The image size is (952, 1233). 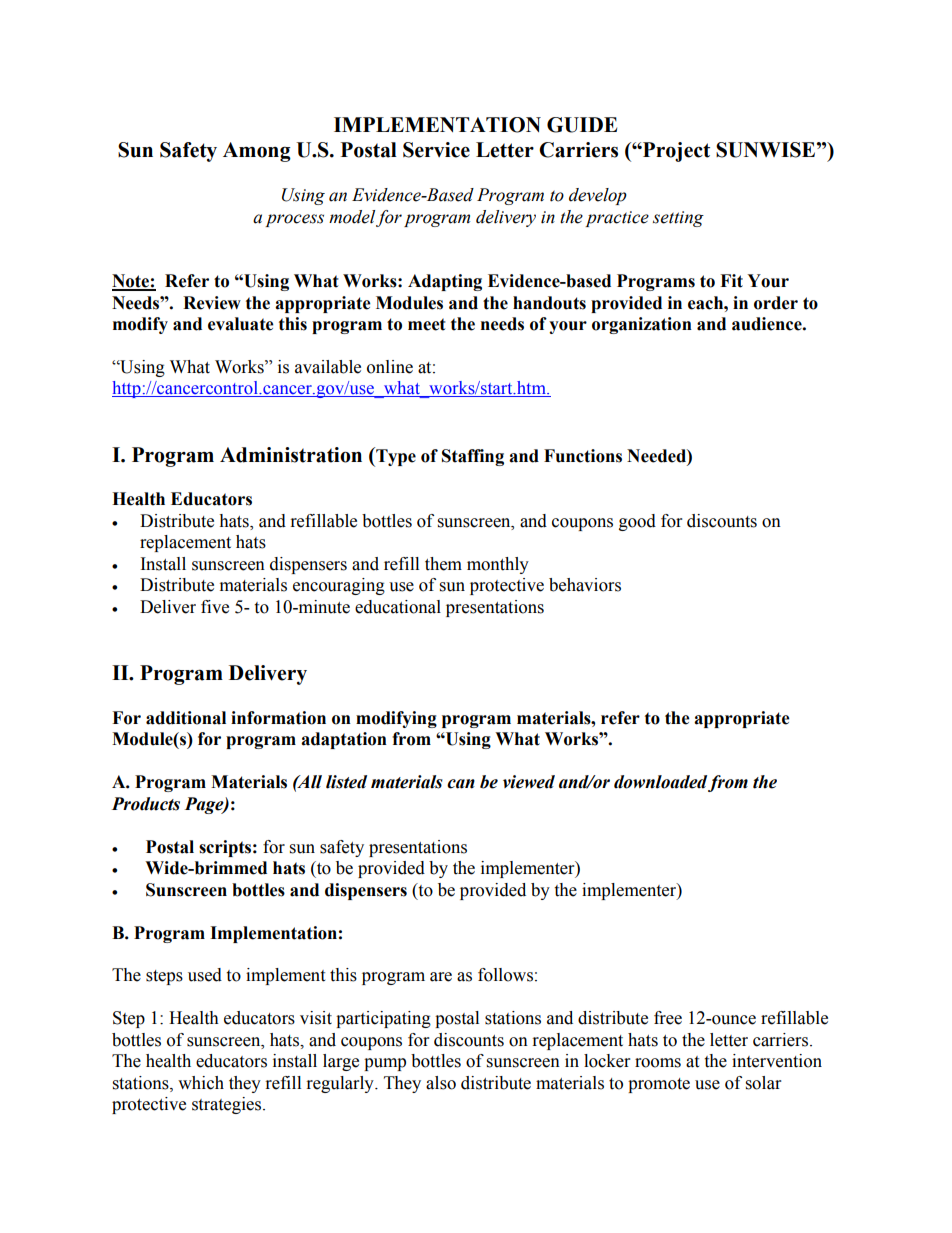 I want to click on additional, so click(x=186, y=718).
